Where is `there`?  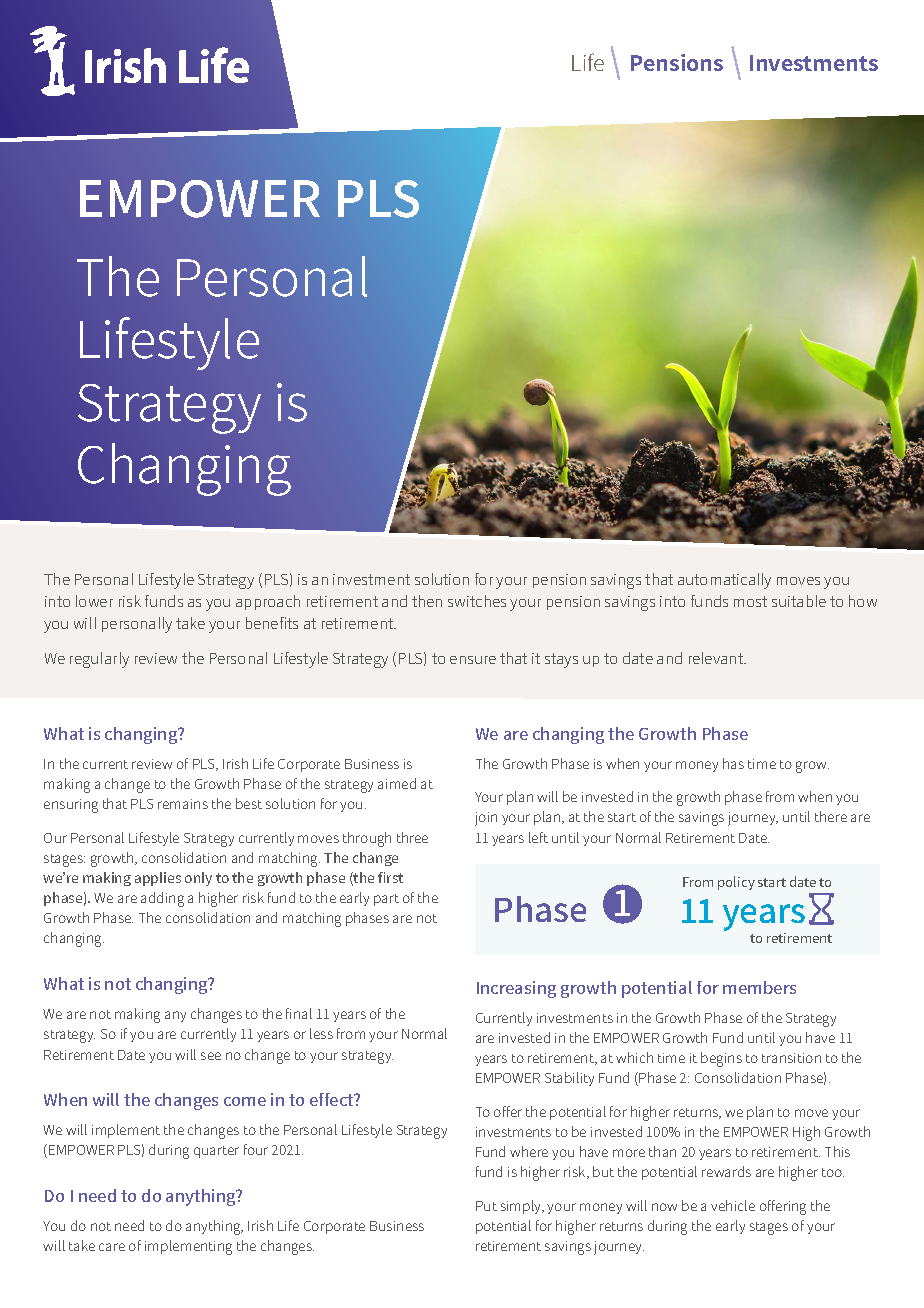
there is located at coordinates (831, 816).
